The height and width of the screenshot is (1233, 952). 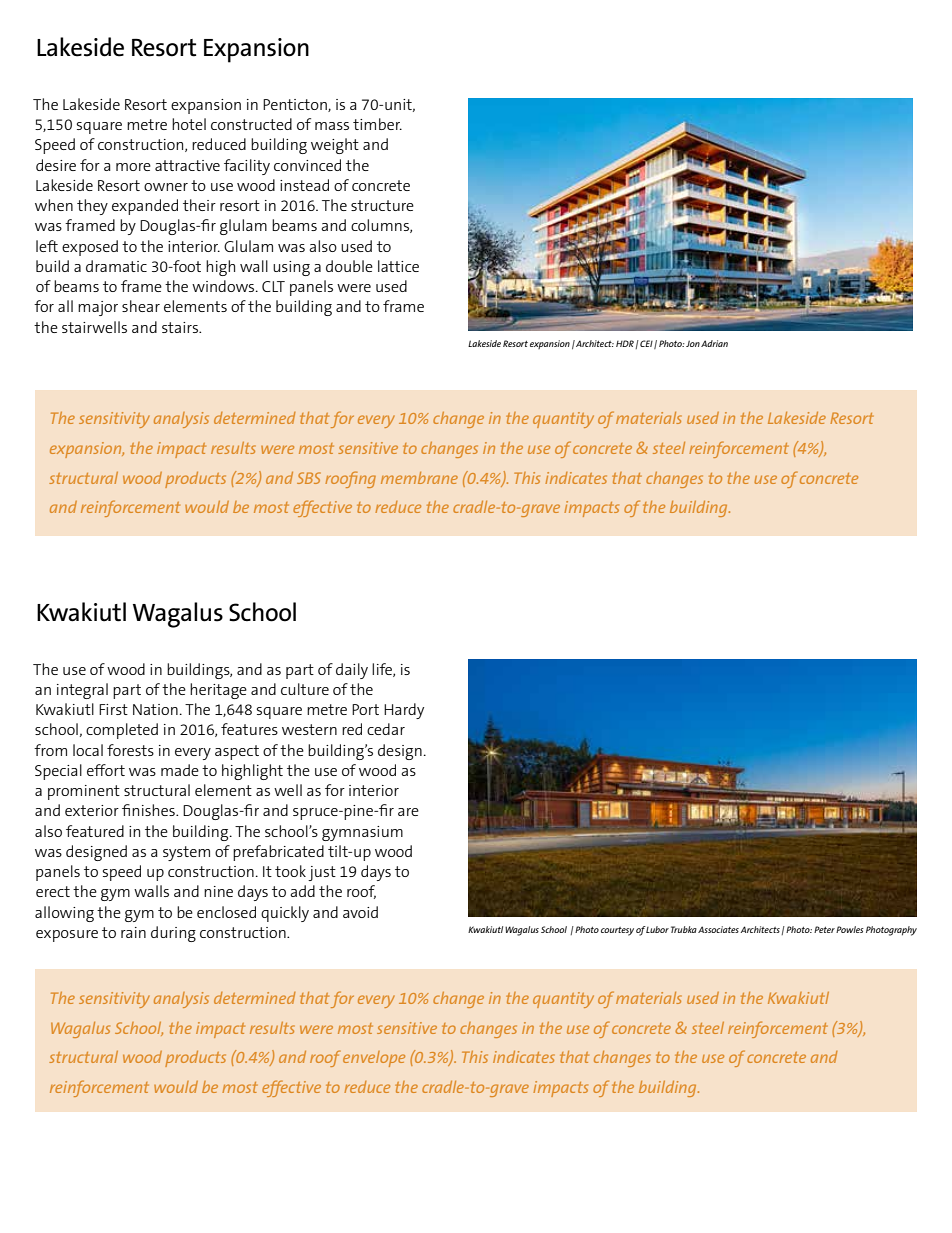 I want to click on timber, so click(x=377, y=124).
